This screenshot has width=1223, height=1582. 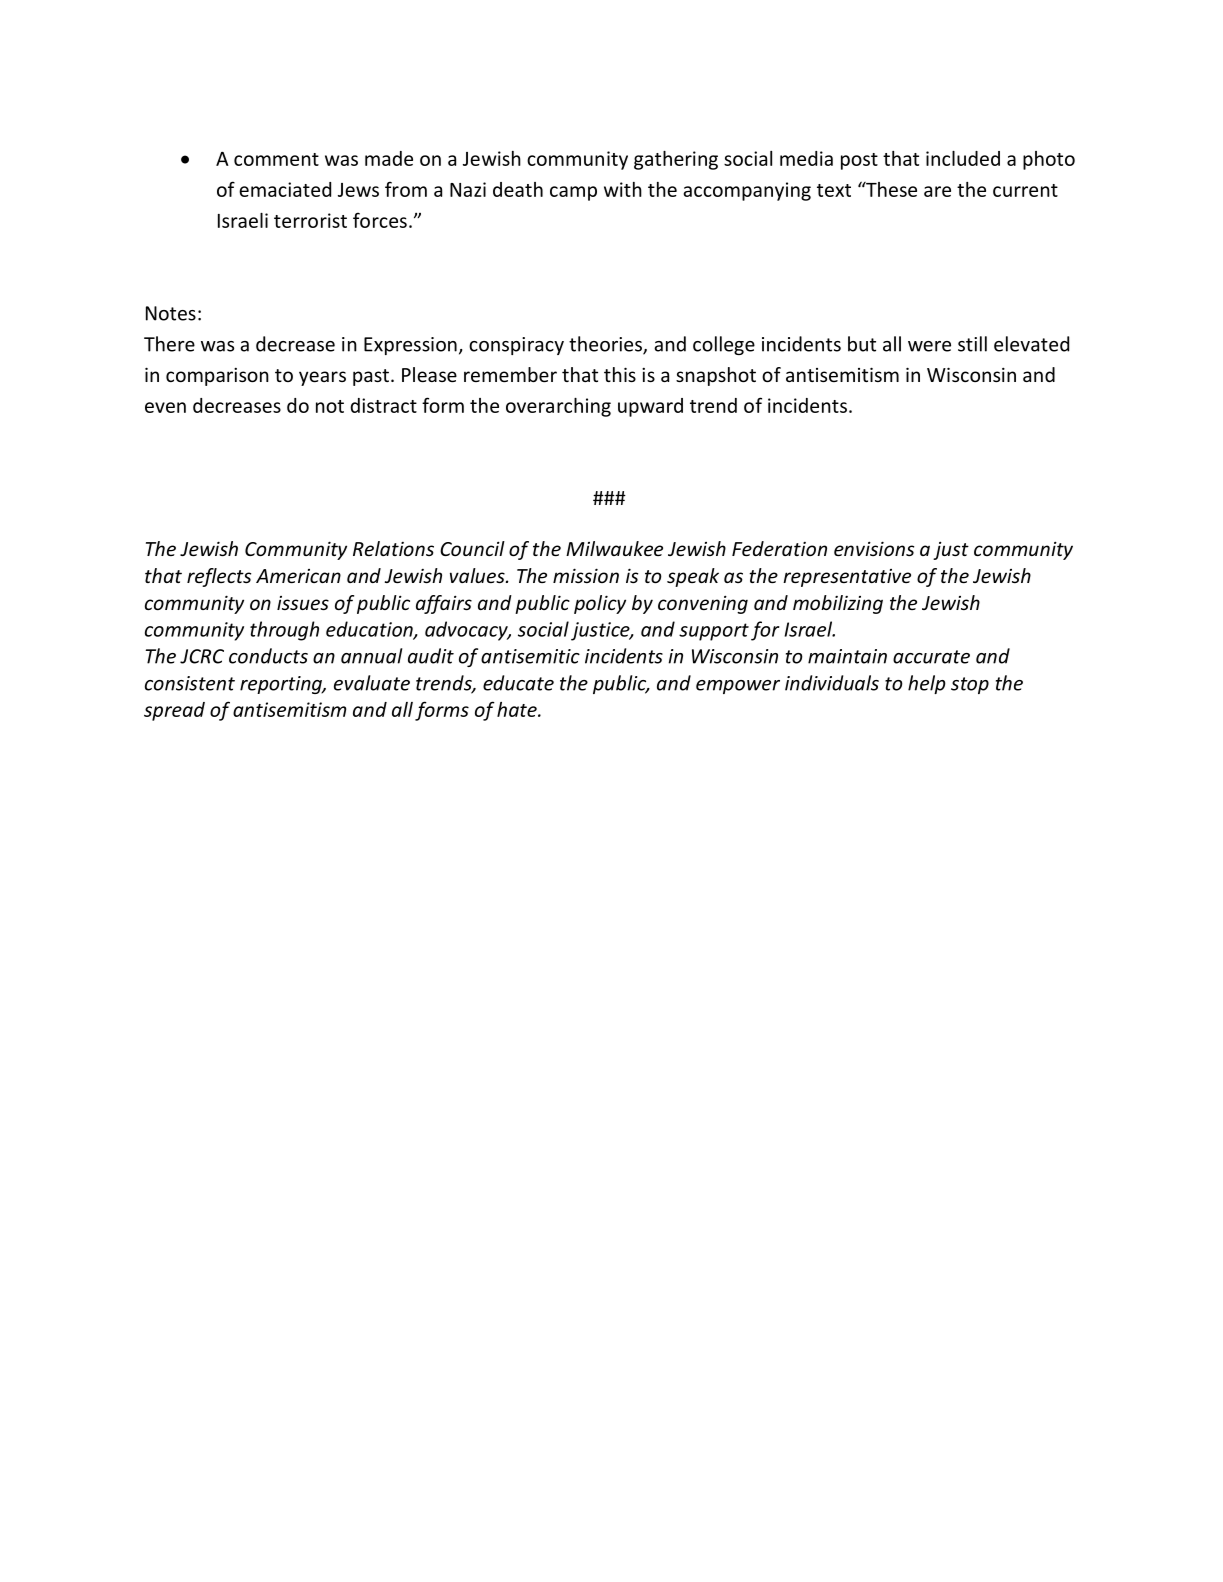 What do you see at coordinates (929, 346) in the screenshot?
I see `were` at bounding box center [929, 346].
